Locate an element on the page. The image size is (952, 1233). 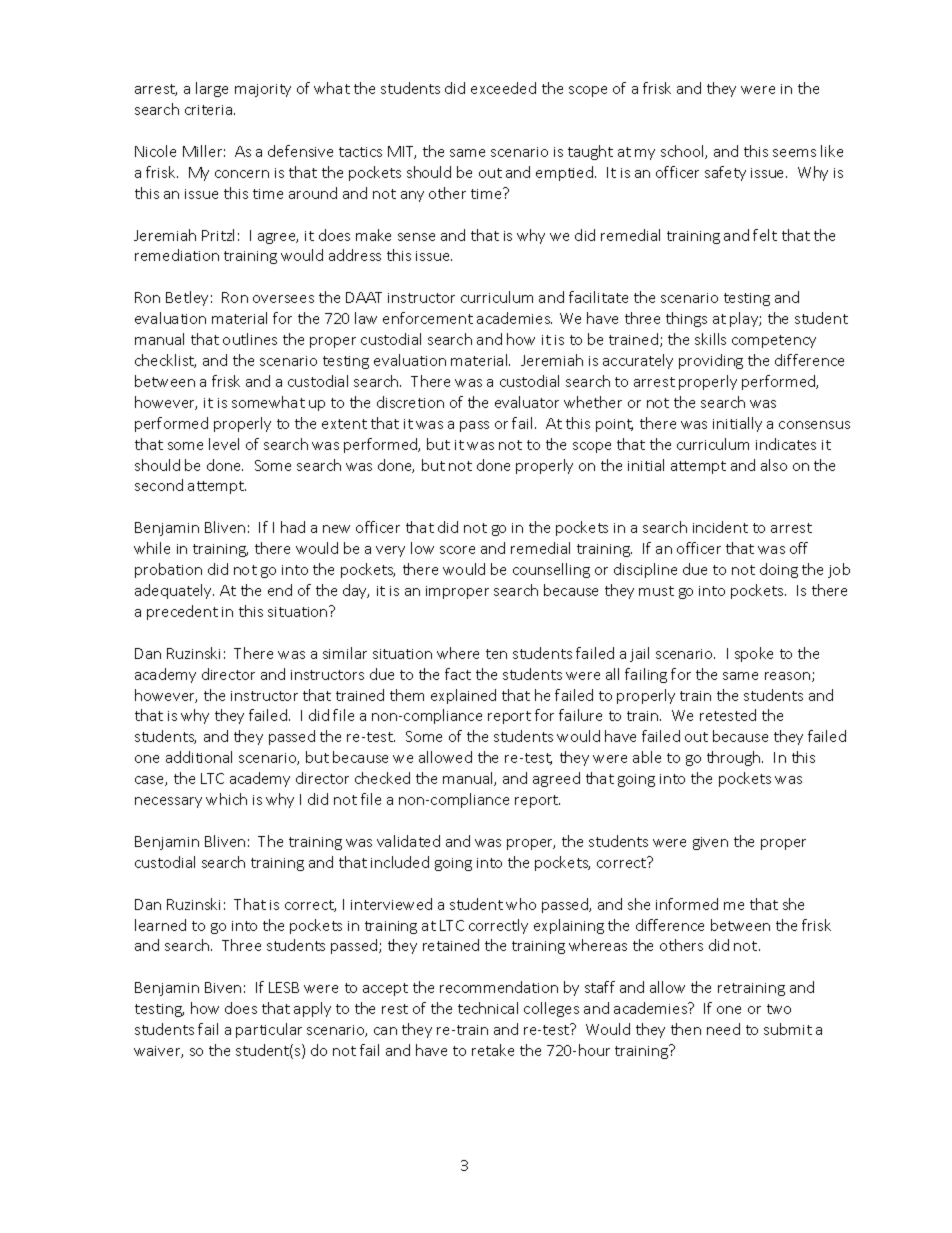
exceeded is located at coordinates (503, 88).
